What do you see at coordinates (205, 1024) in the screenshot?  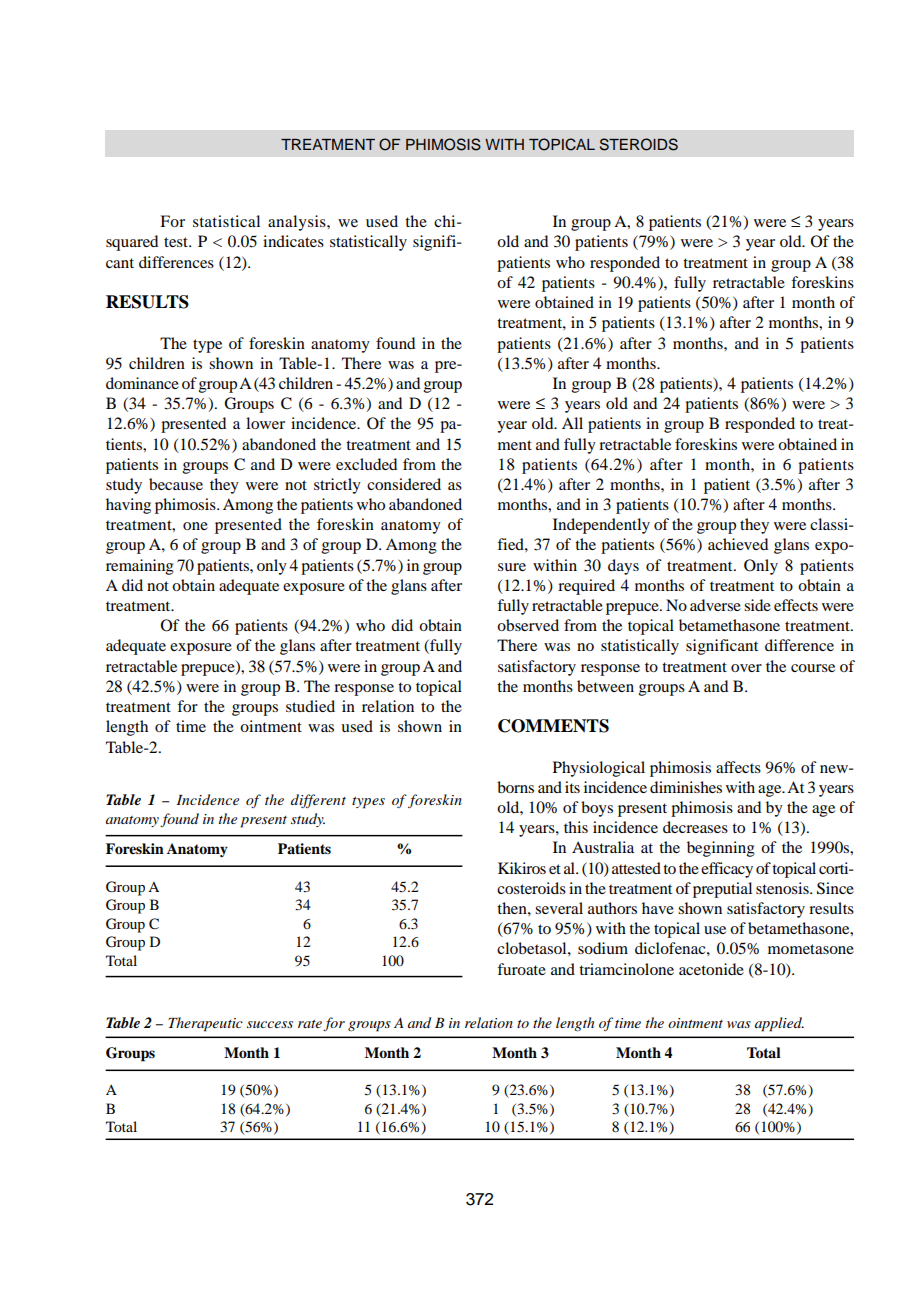 I see `Therapeutic` at bounding box center [205, 1024].
